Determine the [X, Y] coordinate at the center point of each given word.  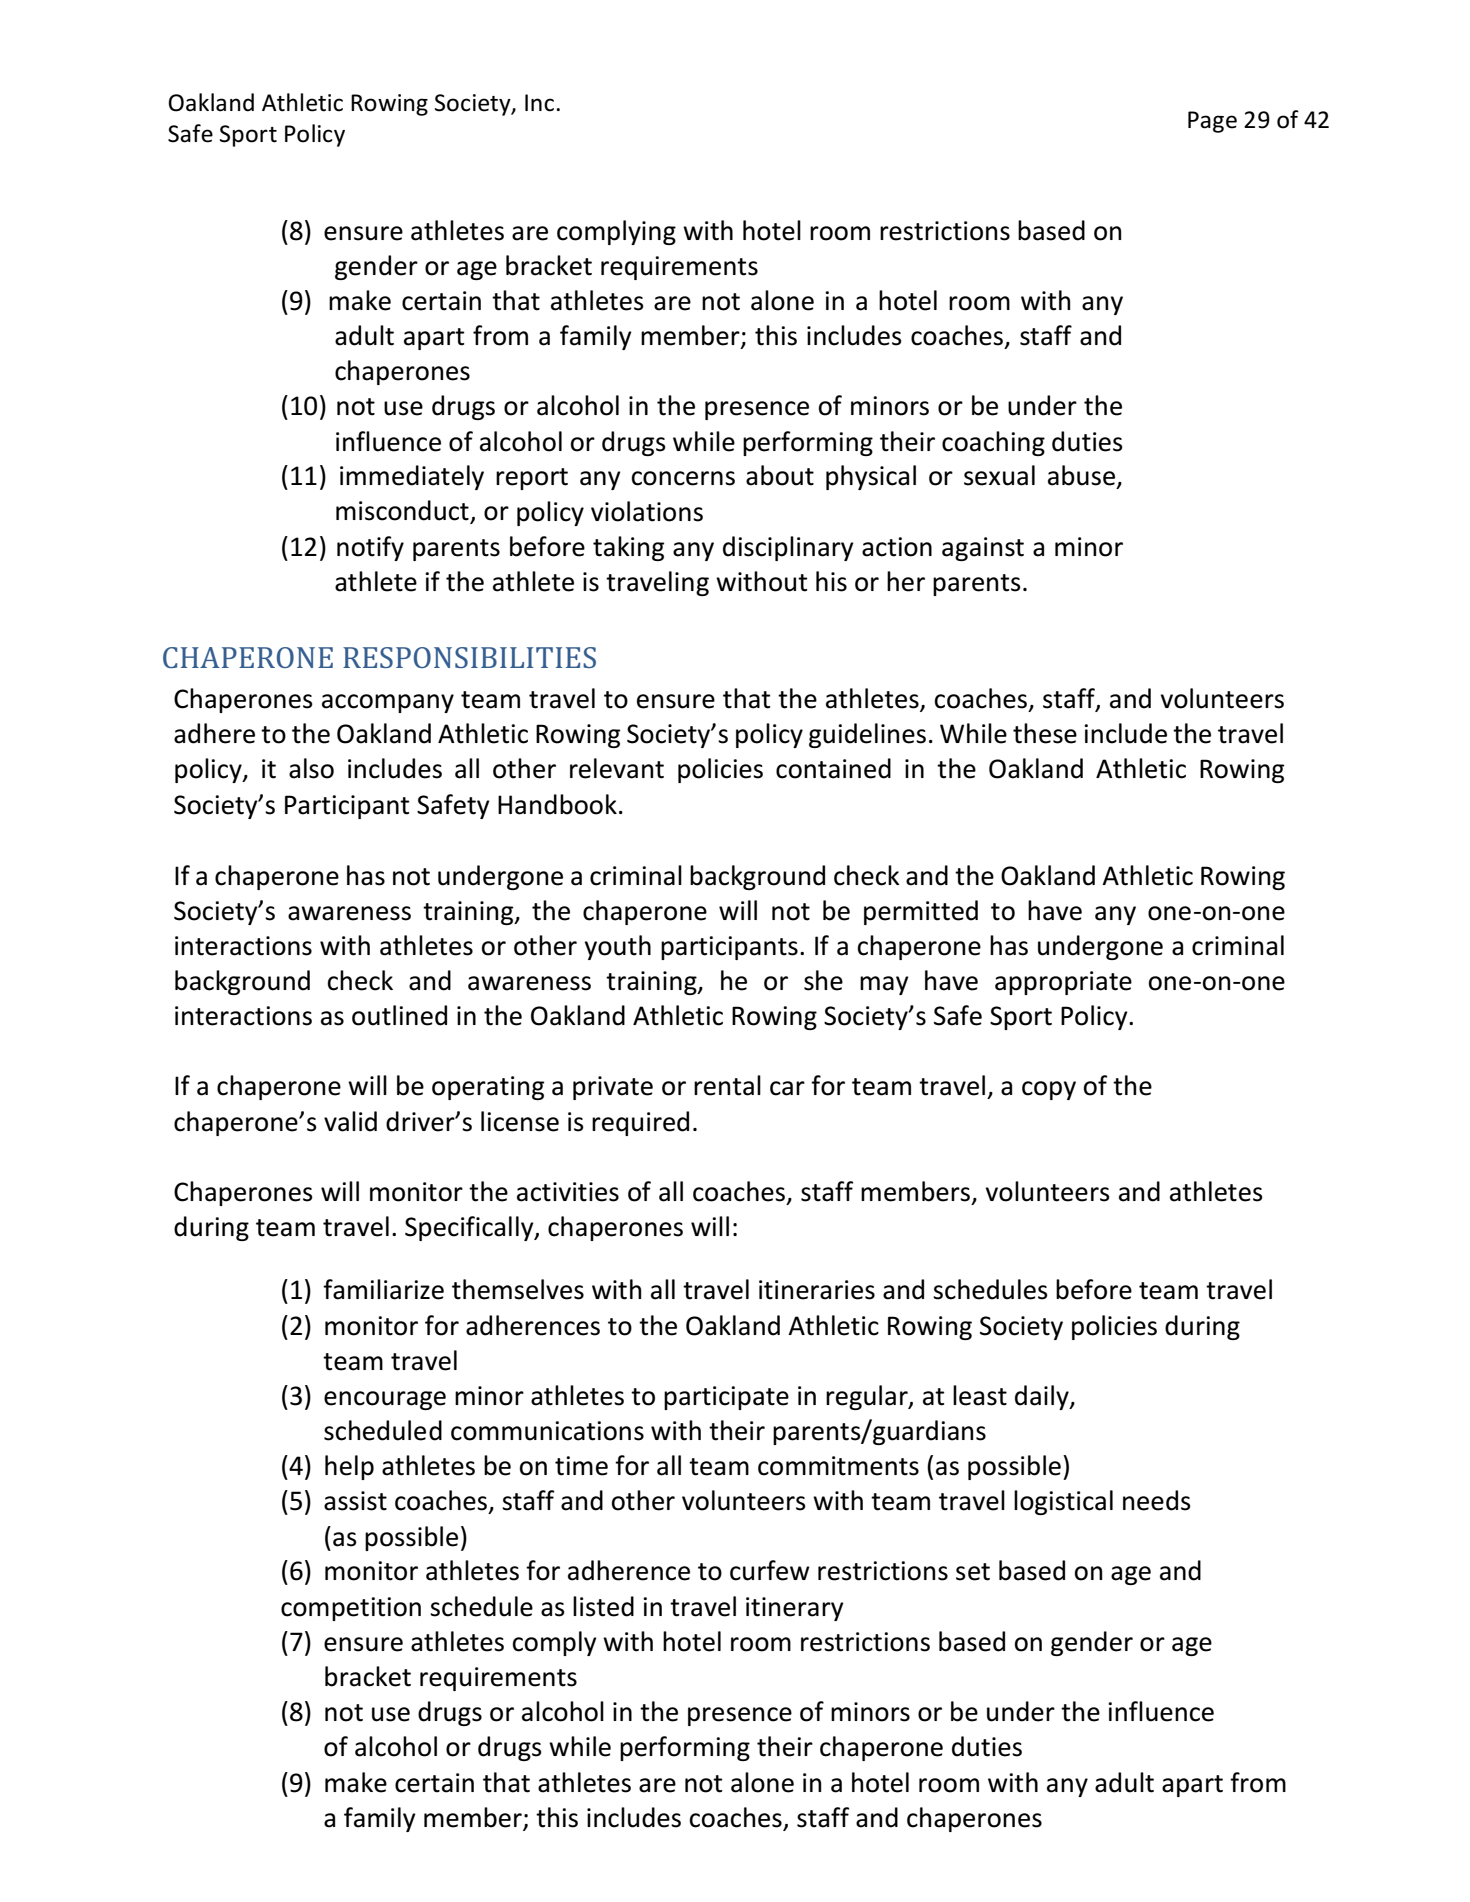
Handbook [557, 804]
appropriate [1063, 983]
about [780, 475]
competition [351, 1609]
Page [1212, 122]
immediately [412, 477]
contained [833, 768]
